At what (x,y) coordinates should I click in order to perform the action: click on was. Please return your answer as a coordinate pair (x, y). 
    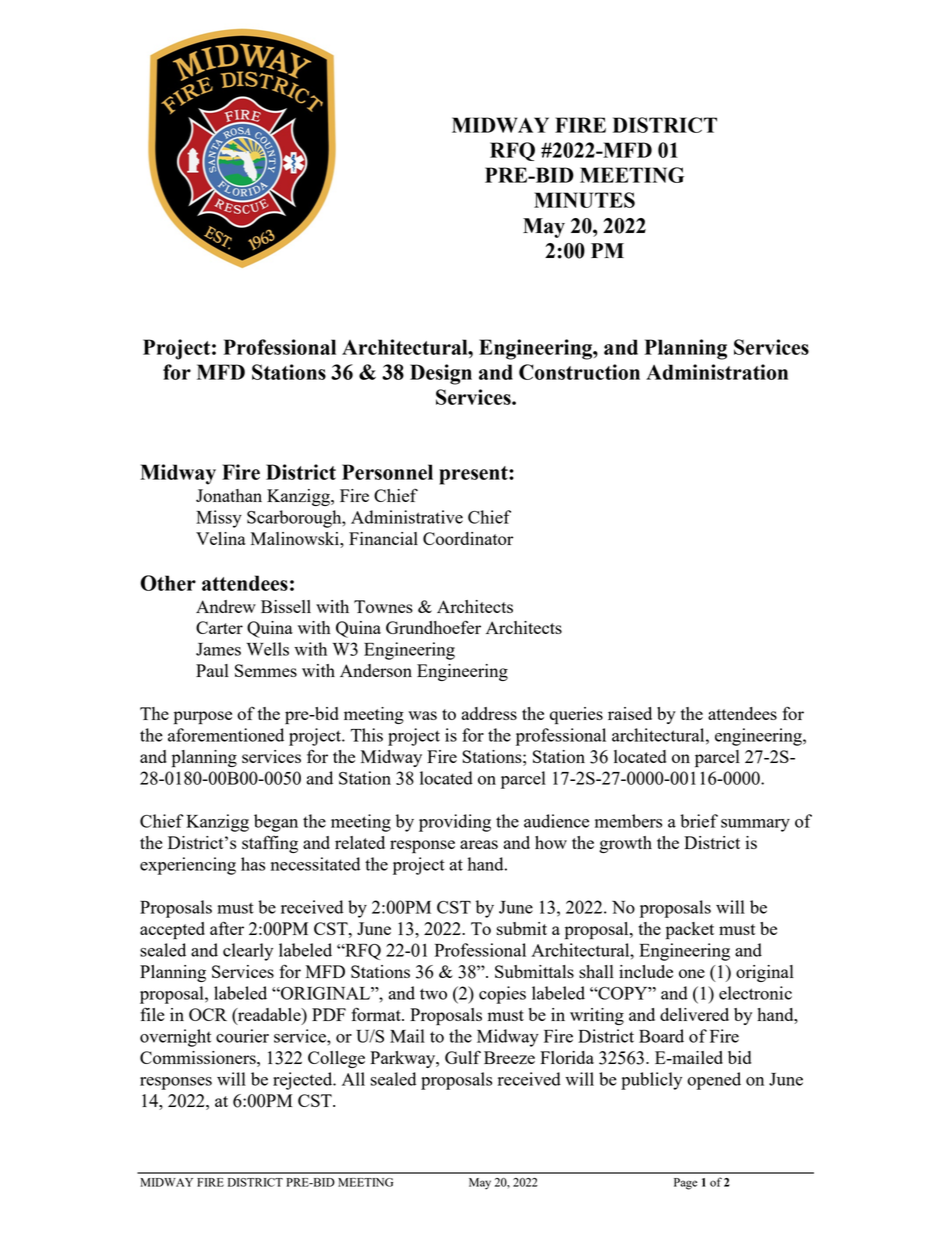
    Looking at the image, I should click on (422, 715).
